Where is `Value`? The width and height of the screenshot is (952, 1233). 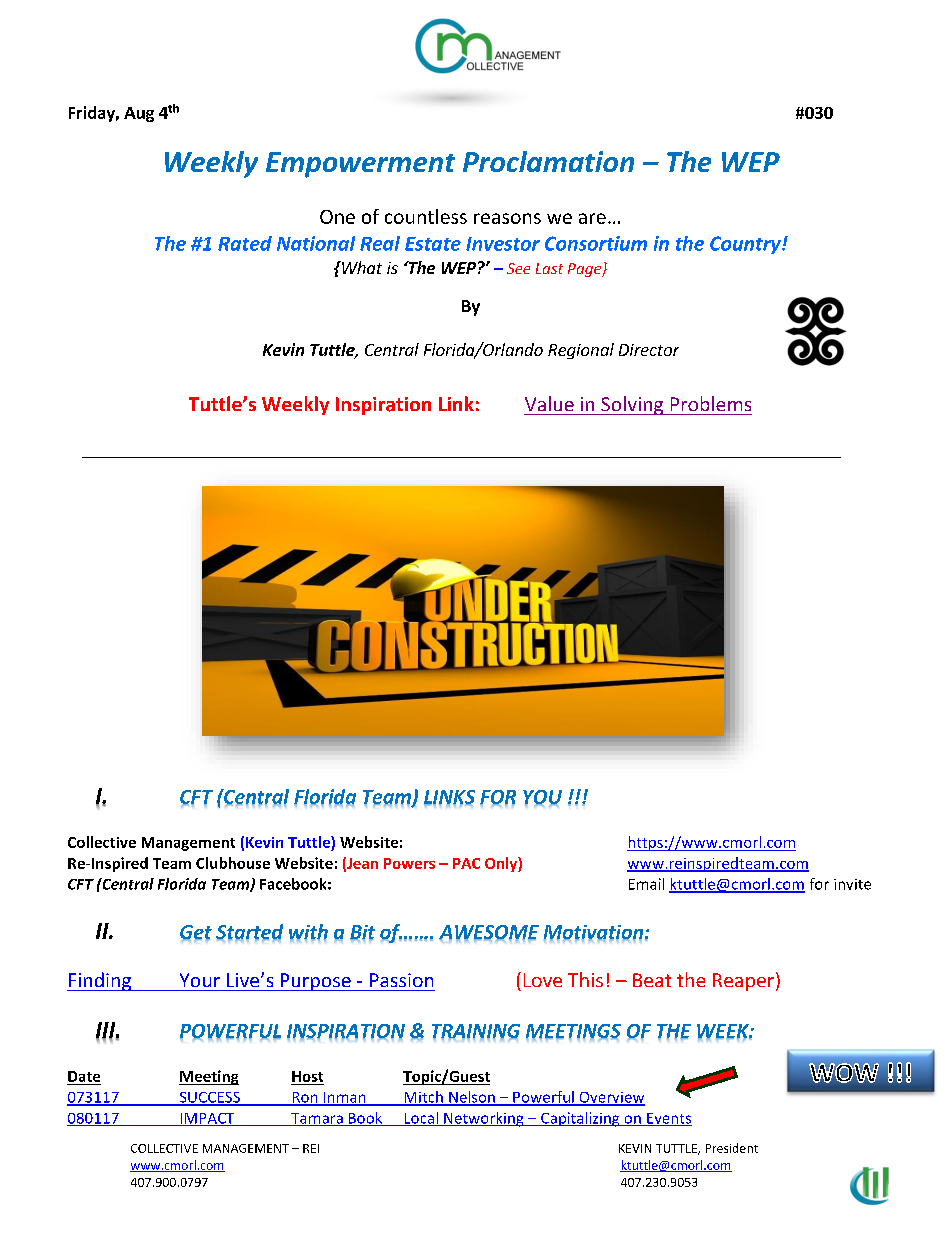 Value is located at coordinates (549, 403).
